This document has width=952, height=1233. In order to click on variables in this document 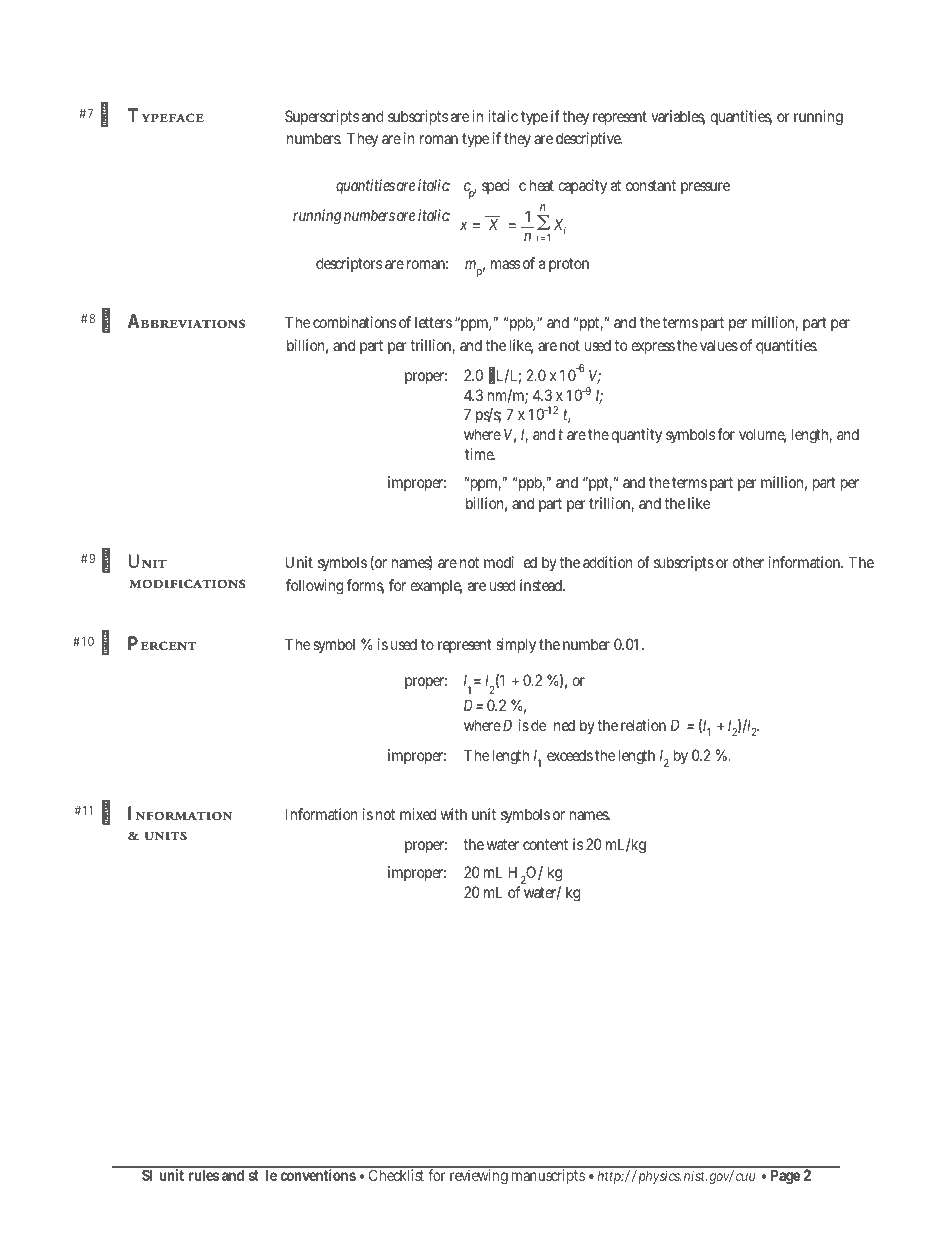, I will do `click(678, 117)`.
